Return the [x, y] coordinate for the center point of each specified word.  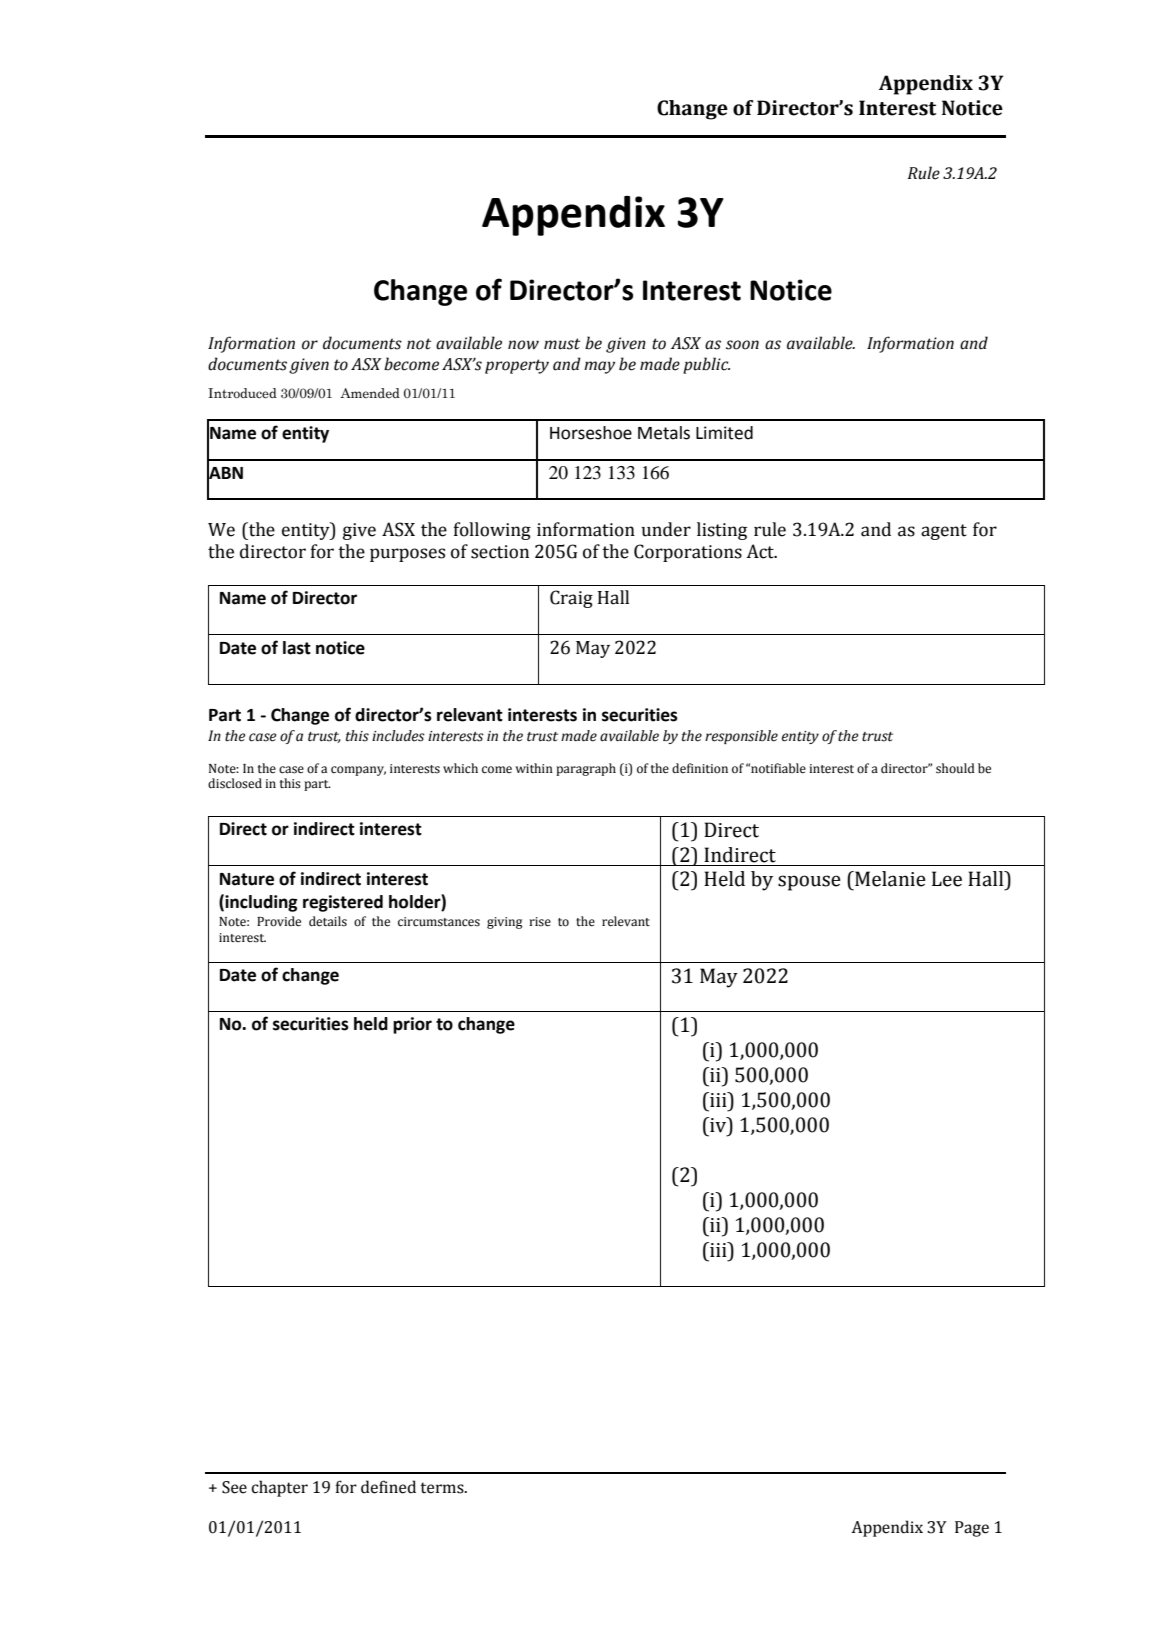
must [562, 344]
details [328, 921]
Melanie [889, 879]
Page [972, 1529]
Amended [370, 393]
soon [742, 345]
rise [540, 922]
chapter [279, 1488]
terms [443, 1488]
